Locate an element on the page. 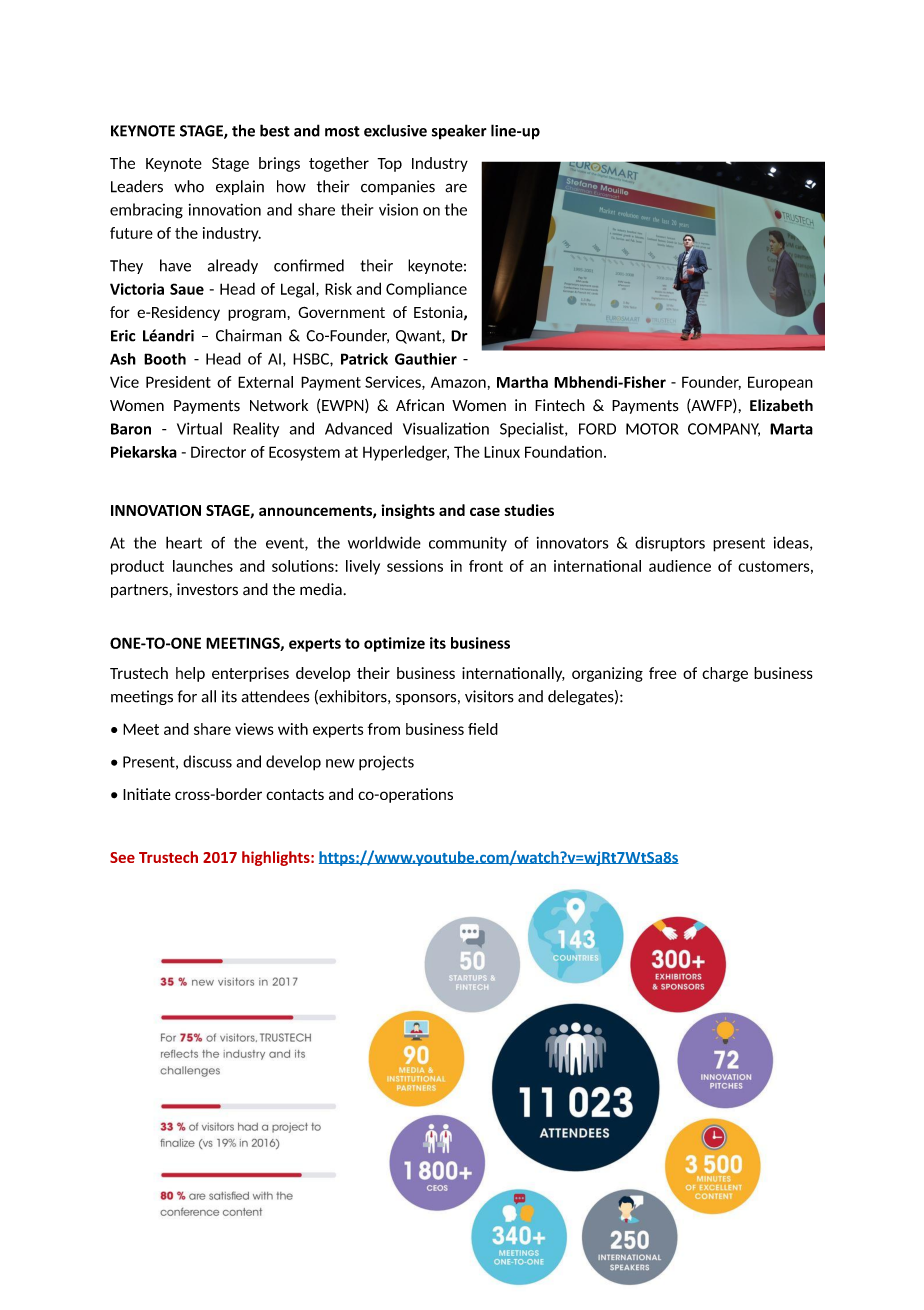 The image size is (924, 1310). speaker is located at coordinates (459, 132).
